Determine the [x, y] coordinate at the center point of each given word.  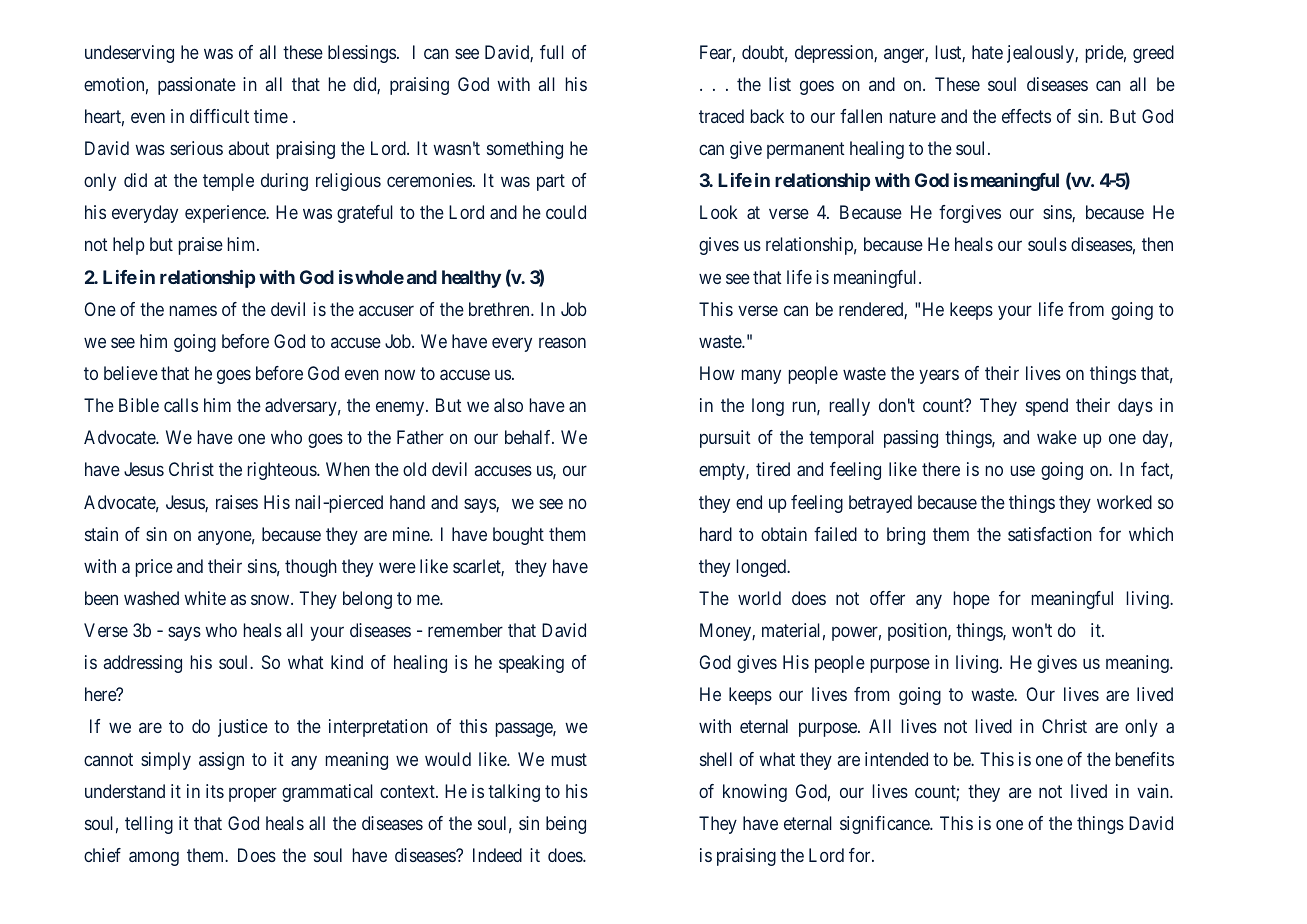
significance [885, 825]
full [552, 52]
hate [987, 52]
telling [149, 825]
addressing [143, 664]
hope [972, 600]
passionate [197, 86]
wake [1057, 437]
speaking [531, 664]
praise [201, 246]
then [1157, 244]
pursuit [725, 439]
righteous [283, 471]
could [566, 212]
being [566, 825]
